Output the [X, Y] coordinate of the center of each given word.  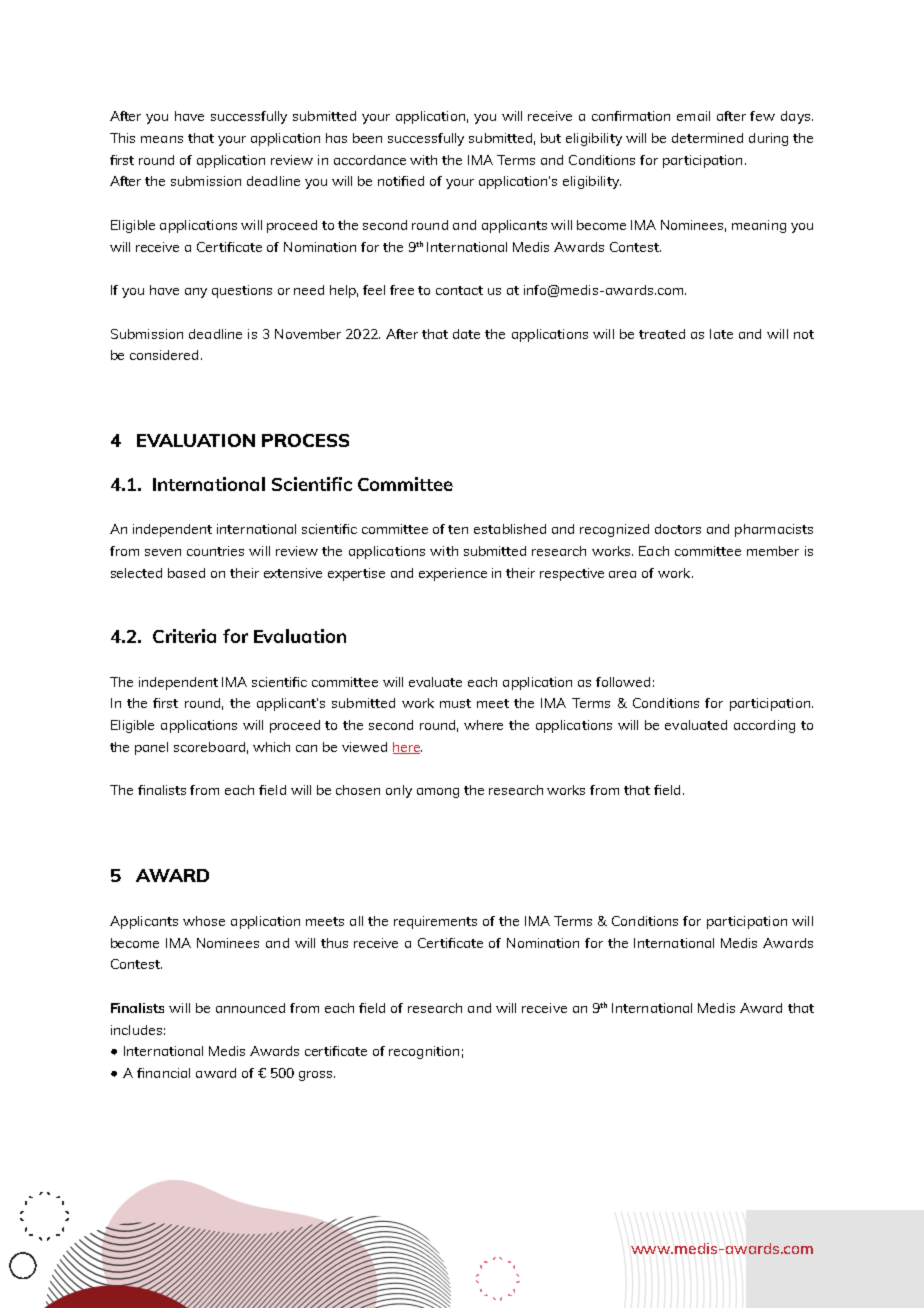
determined [707, 138]
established [510, 529]
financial [163, 1073]
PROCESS [305, 440]
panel [151, 748]
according [764, 726]
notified [401, 181]
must [455, 703]
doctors [678, 529]
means [162, 139]
